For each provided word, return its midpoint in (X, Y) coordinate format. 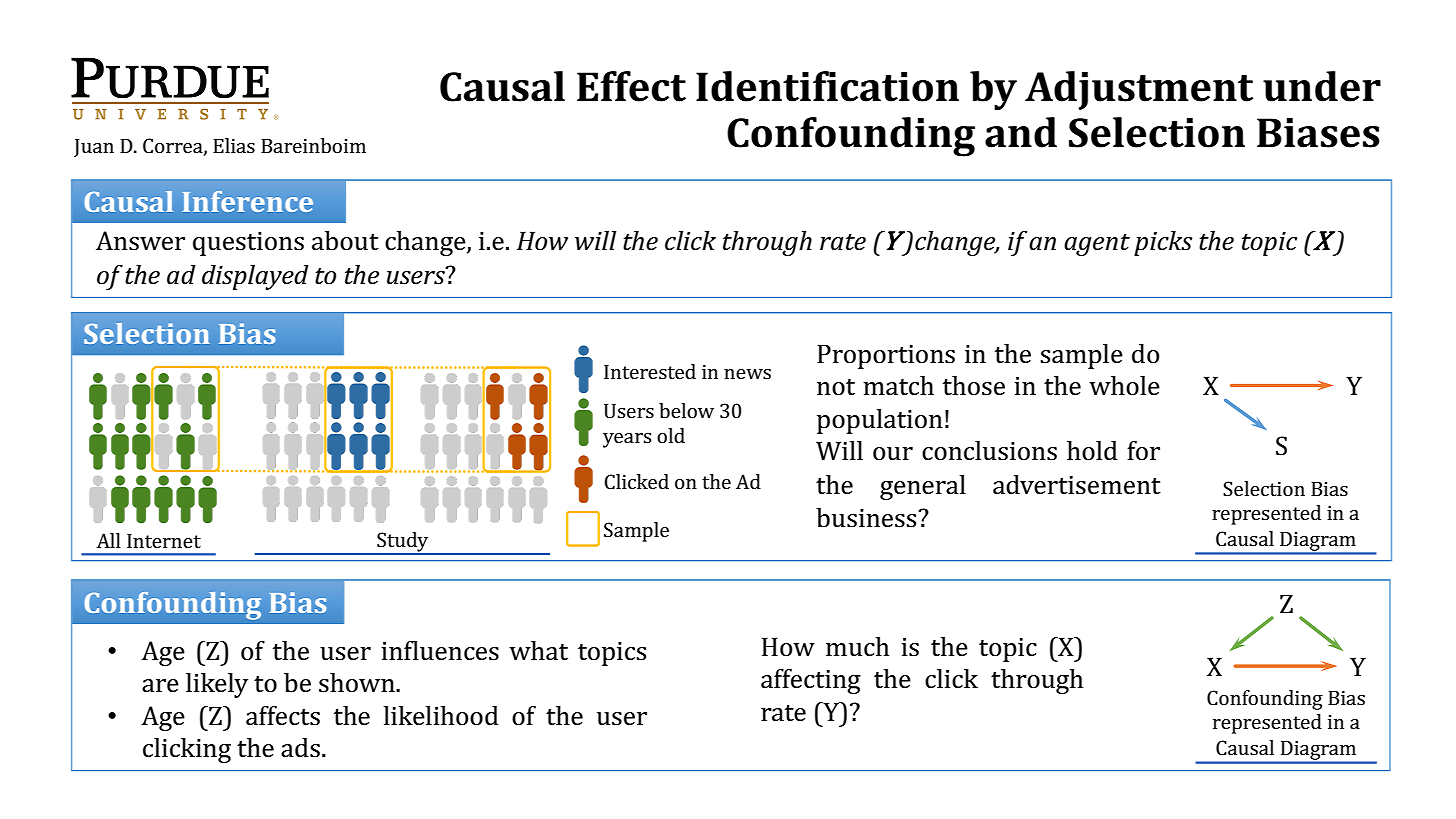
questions (248, 244)
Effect (631, 86)
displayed (255, 277)
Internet (164, 541)
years (627, 440)
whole (1124, 386)
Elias (234, 145)
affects (283, 716)
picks (1163, 243)
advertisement (1077, 485)
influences (440, 651)
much (857, 647)
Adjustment (1139, 90)
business (867, 518)
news (747, 374)
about (345, 241)
